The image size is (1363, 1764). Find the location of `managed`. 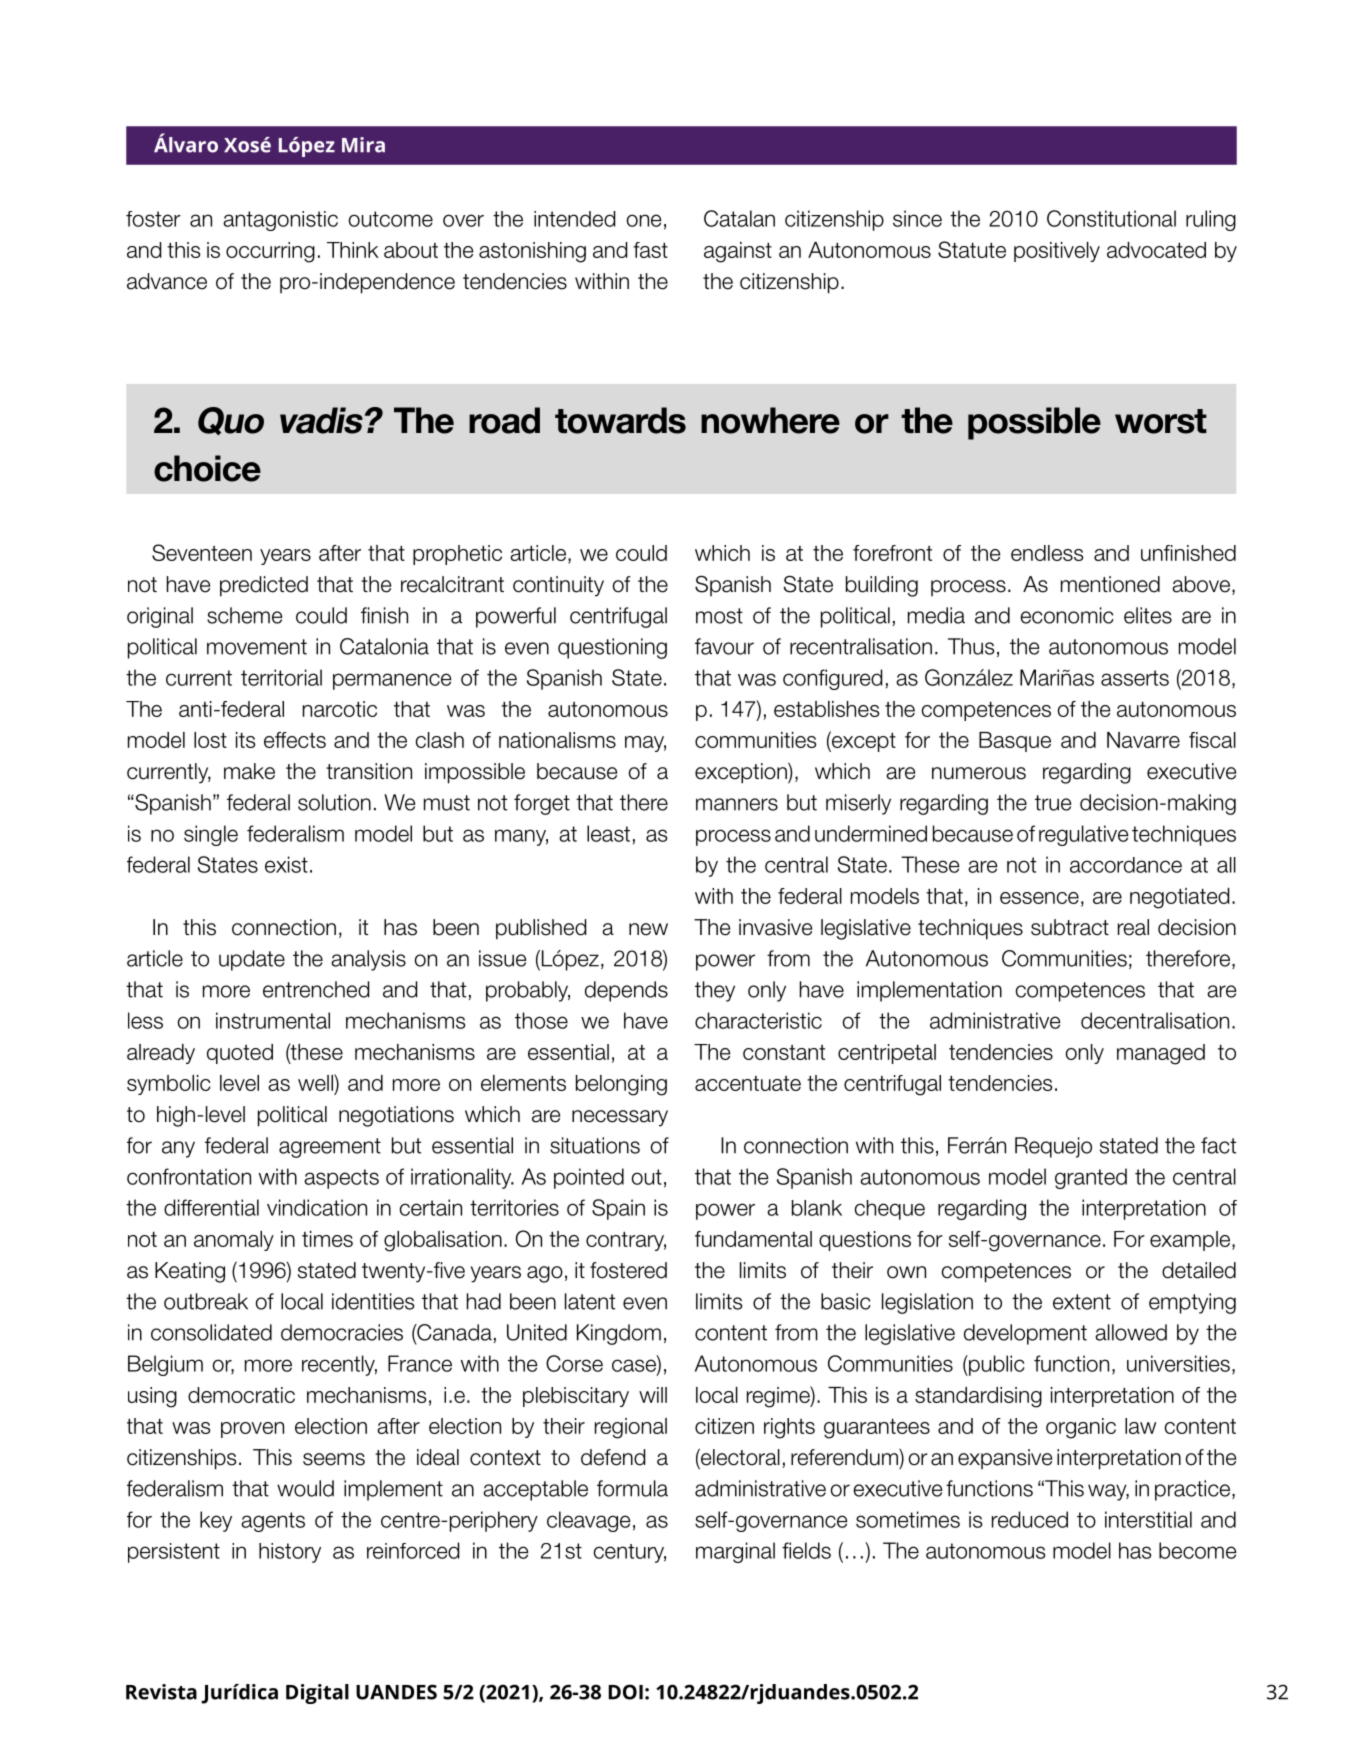

managed is located at coordinates (1161, 1054).
